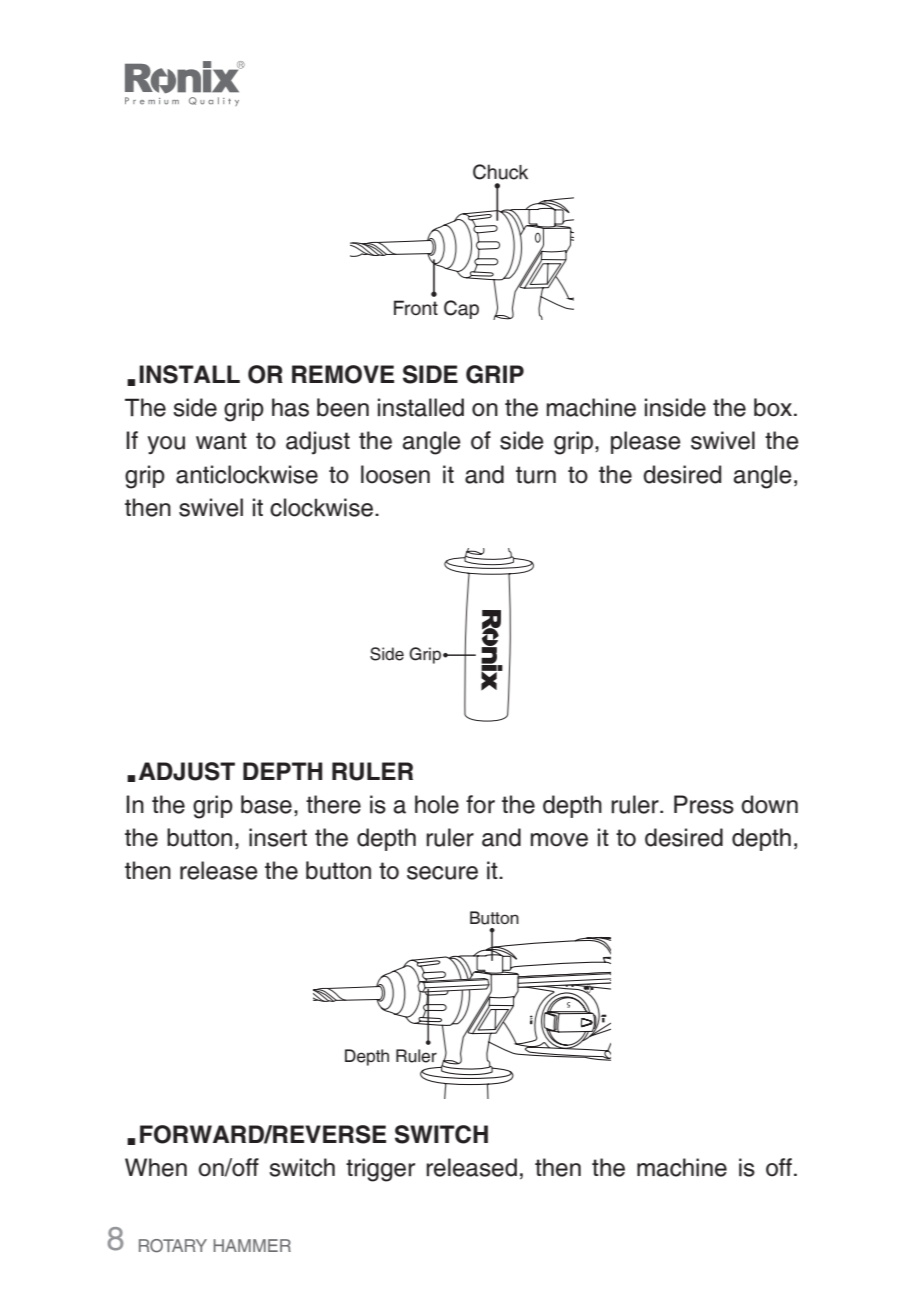  What do you see at coordinates (646, 442) in the image?
I see `please` at bounding box center [646, 442].
